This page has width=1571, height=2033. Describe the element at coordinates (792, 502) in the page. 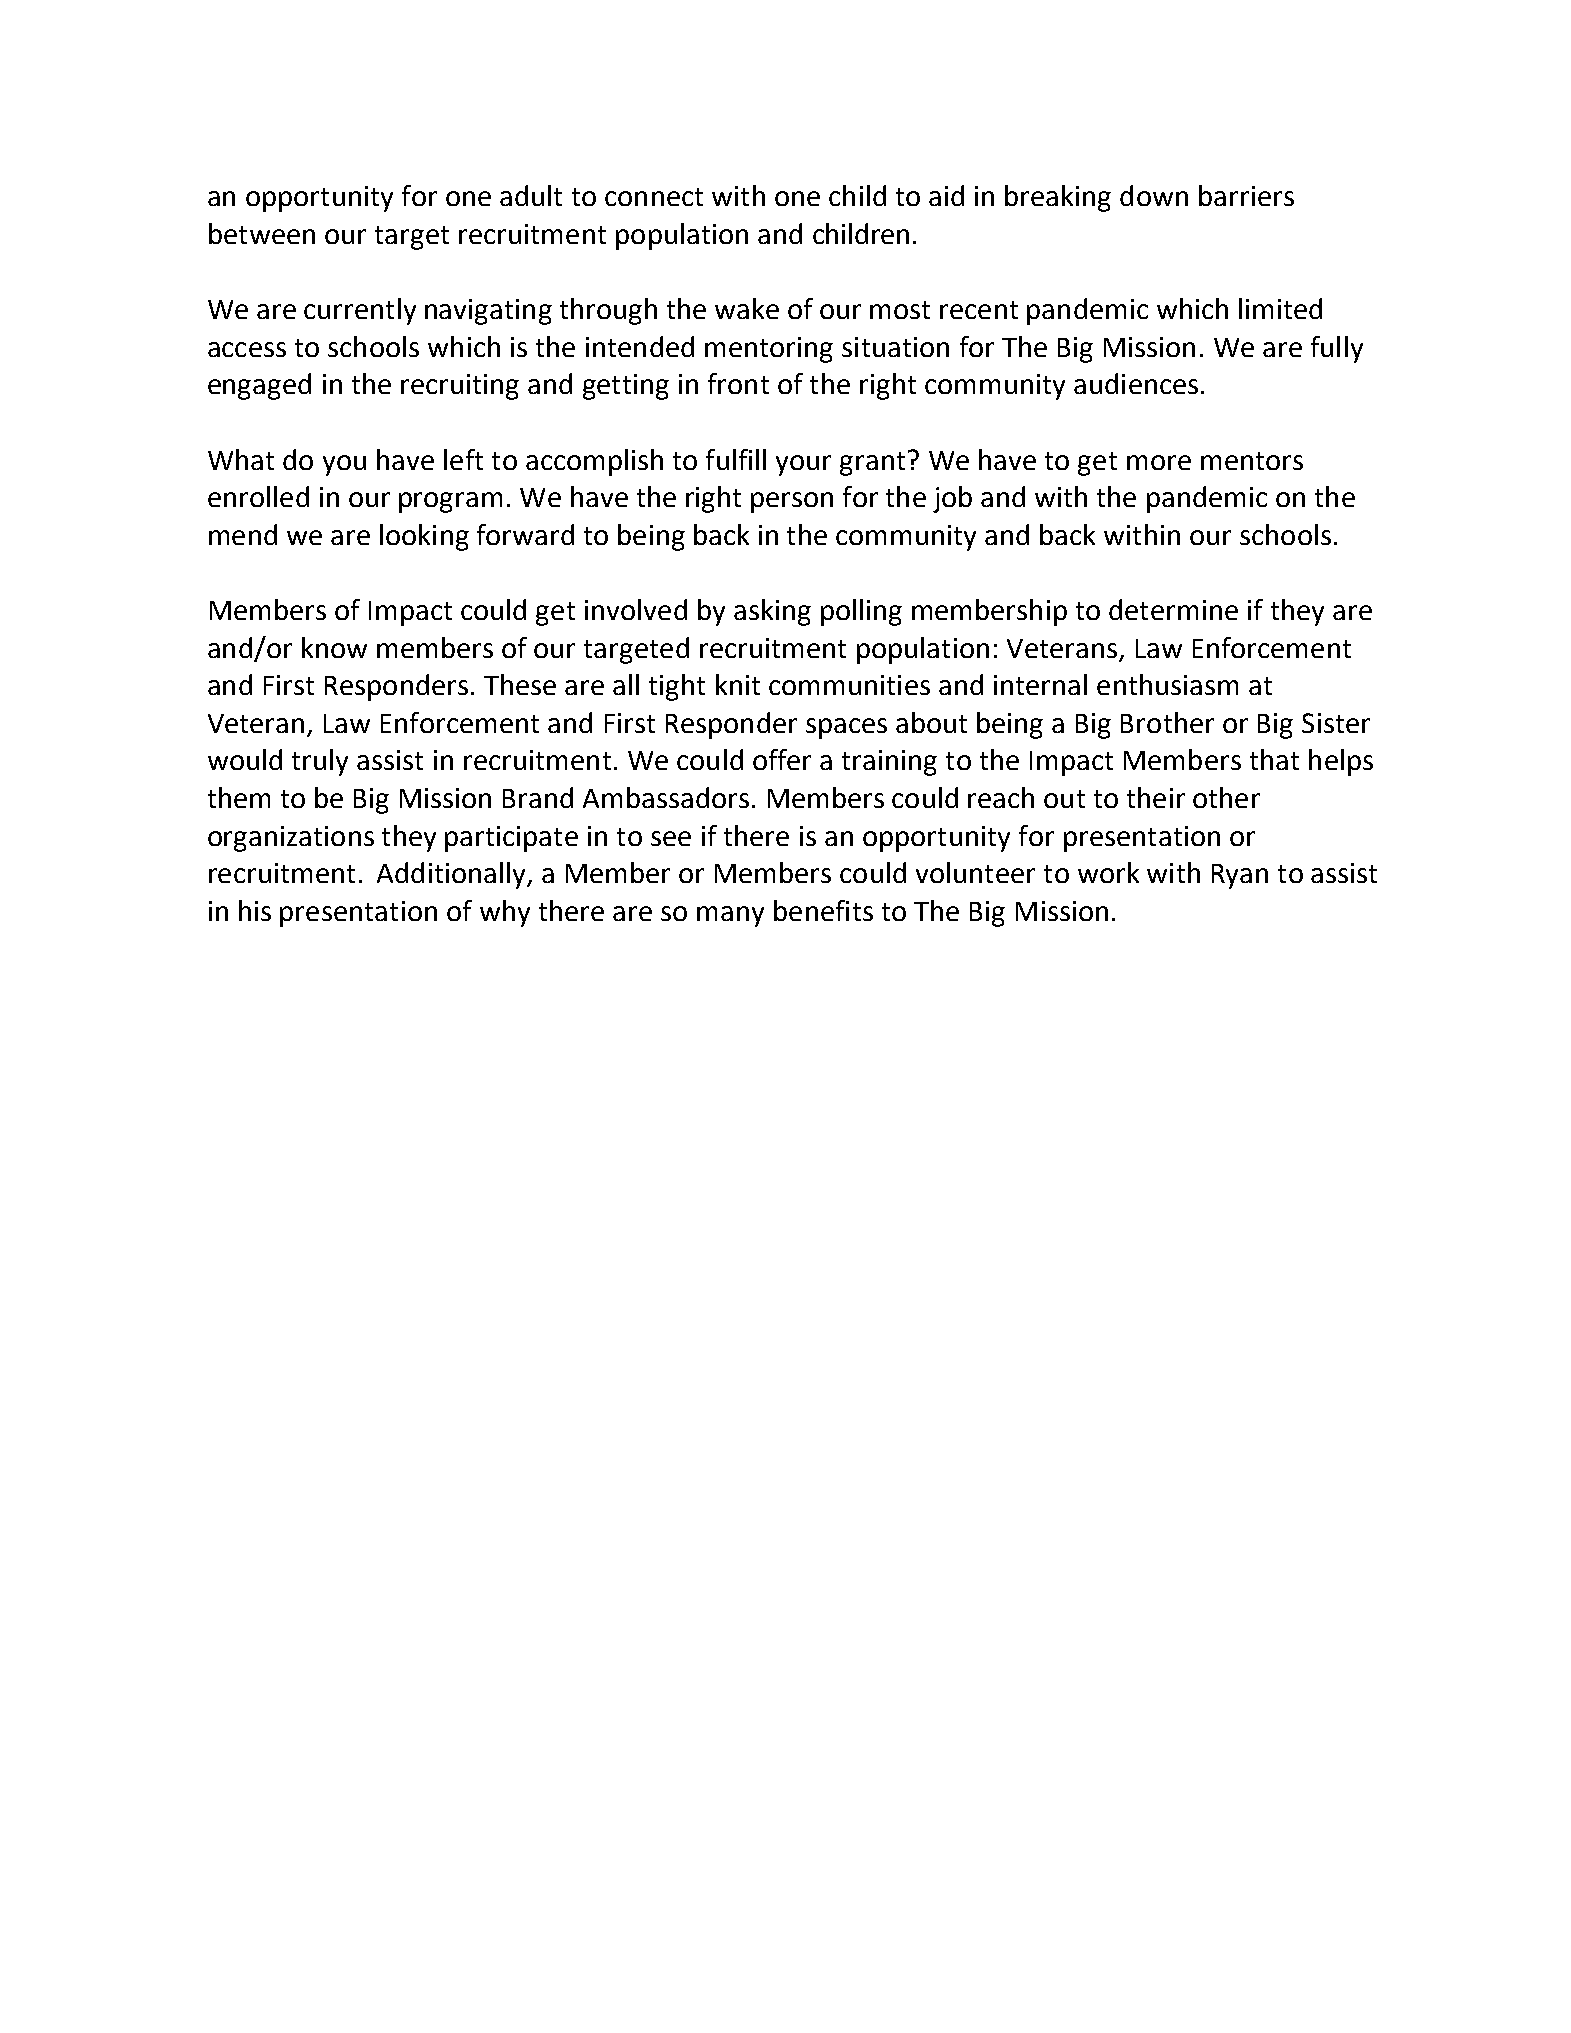

I see `person` at that location.
